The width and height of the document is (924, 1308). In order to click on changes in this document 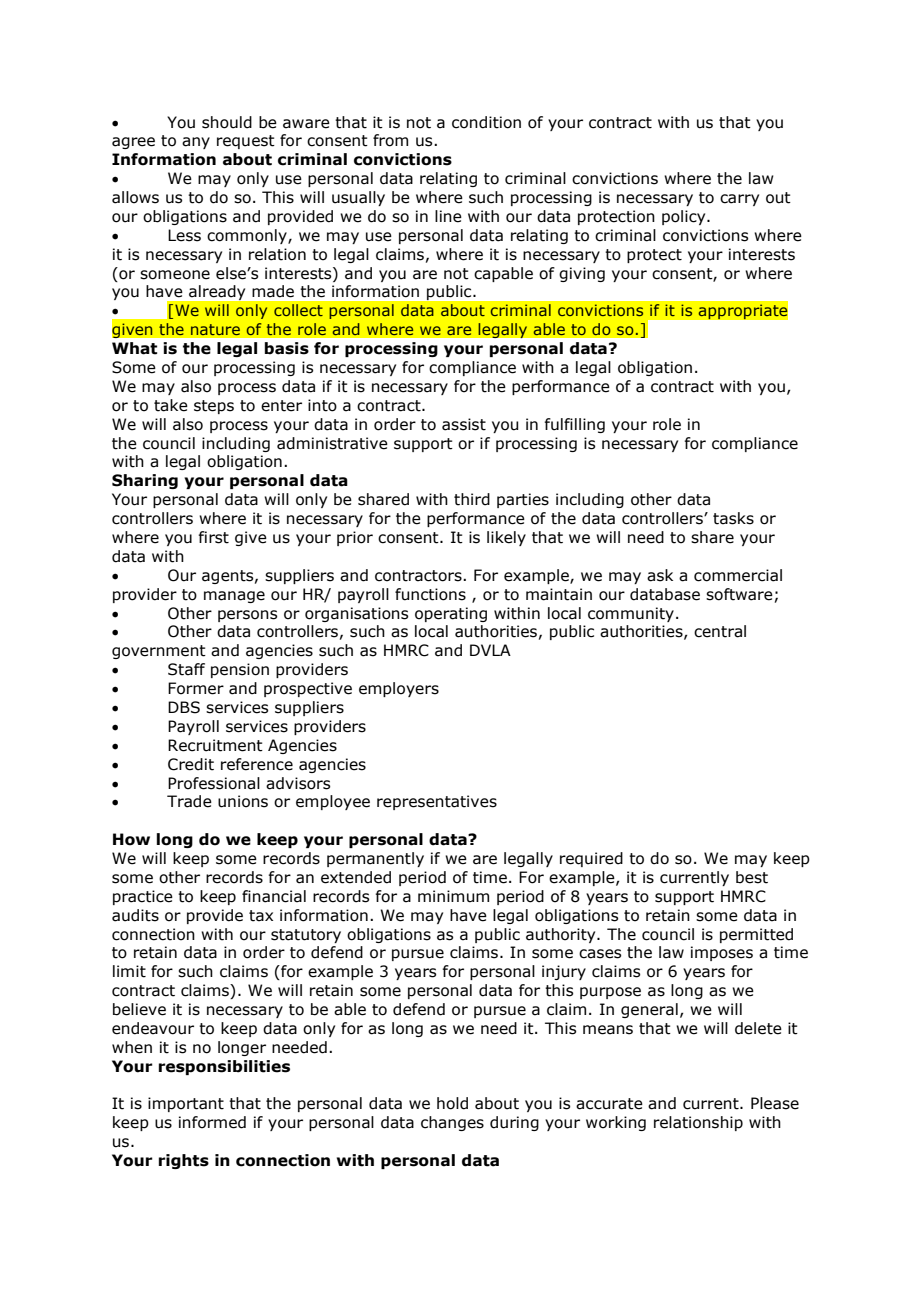, I will do `click(452, 1123)`.
